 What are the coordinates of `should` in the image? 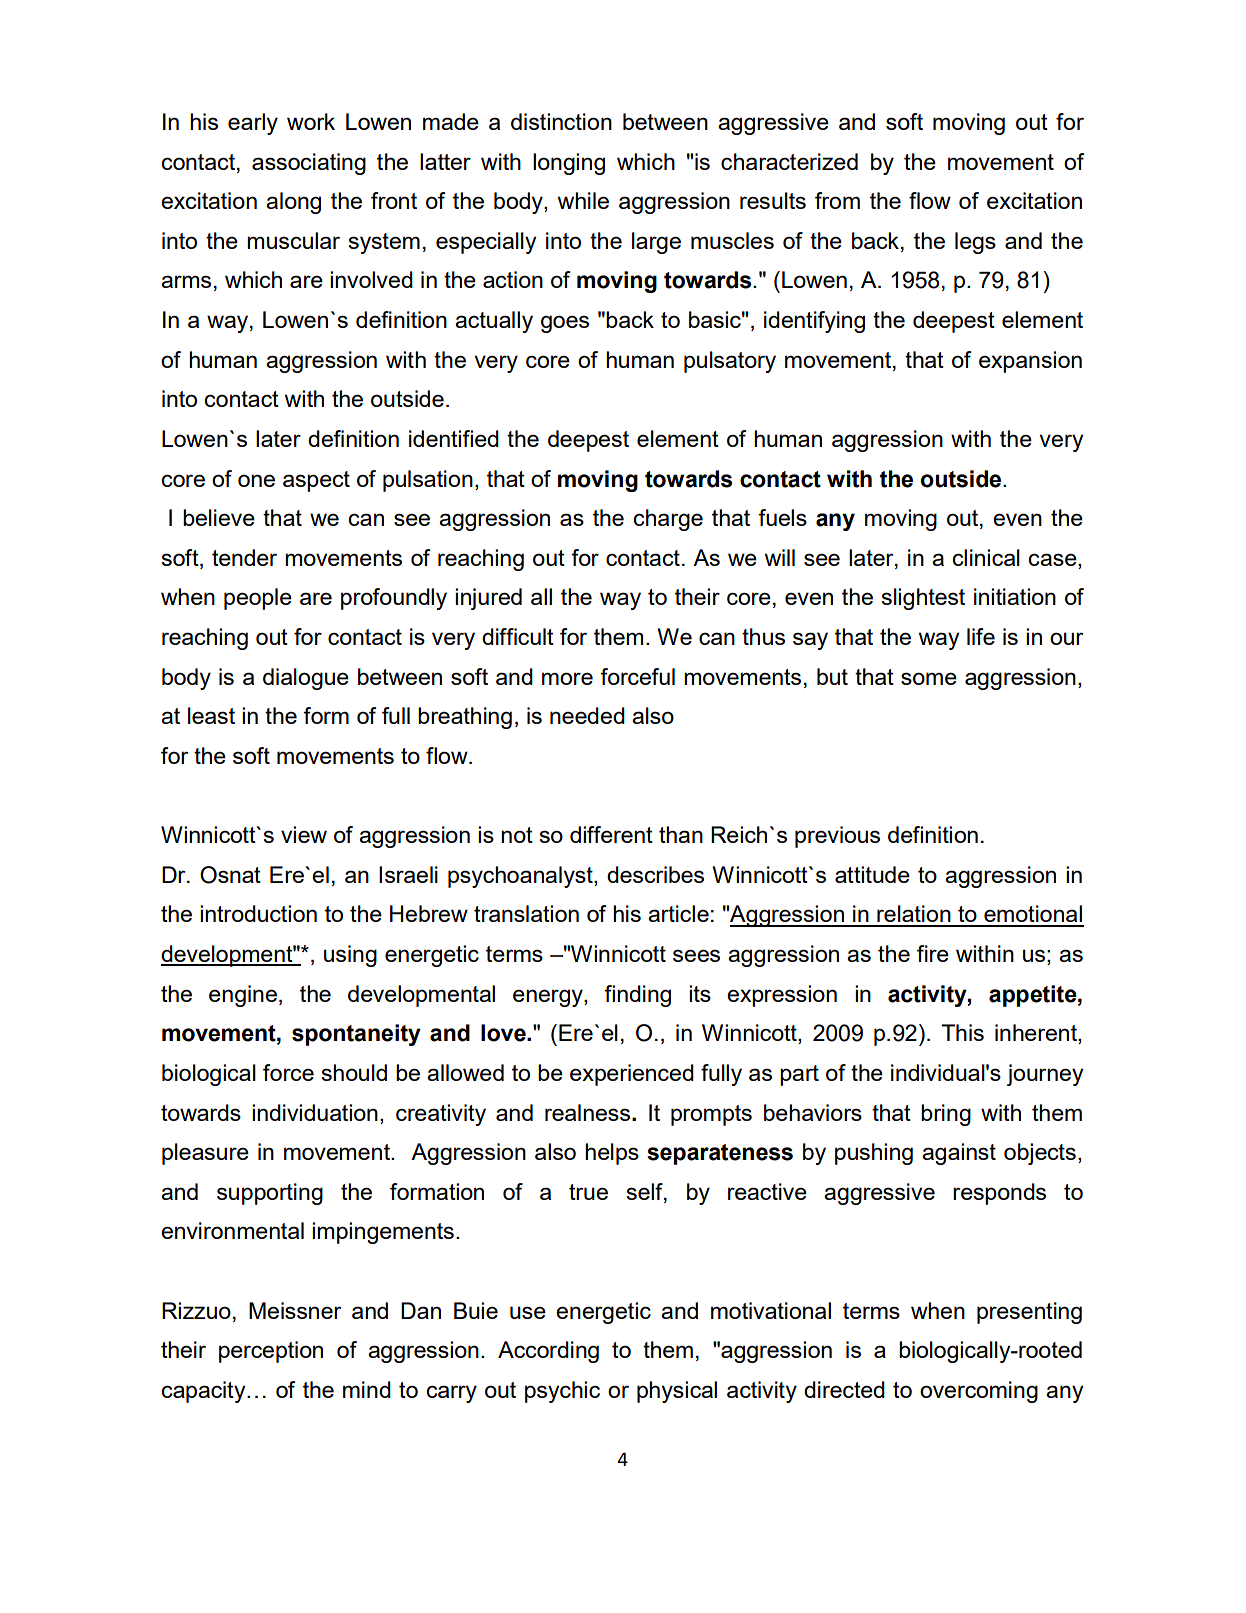 It's located at (354, 1072).
